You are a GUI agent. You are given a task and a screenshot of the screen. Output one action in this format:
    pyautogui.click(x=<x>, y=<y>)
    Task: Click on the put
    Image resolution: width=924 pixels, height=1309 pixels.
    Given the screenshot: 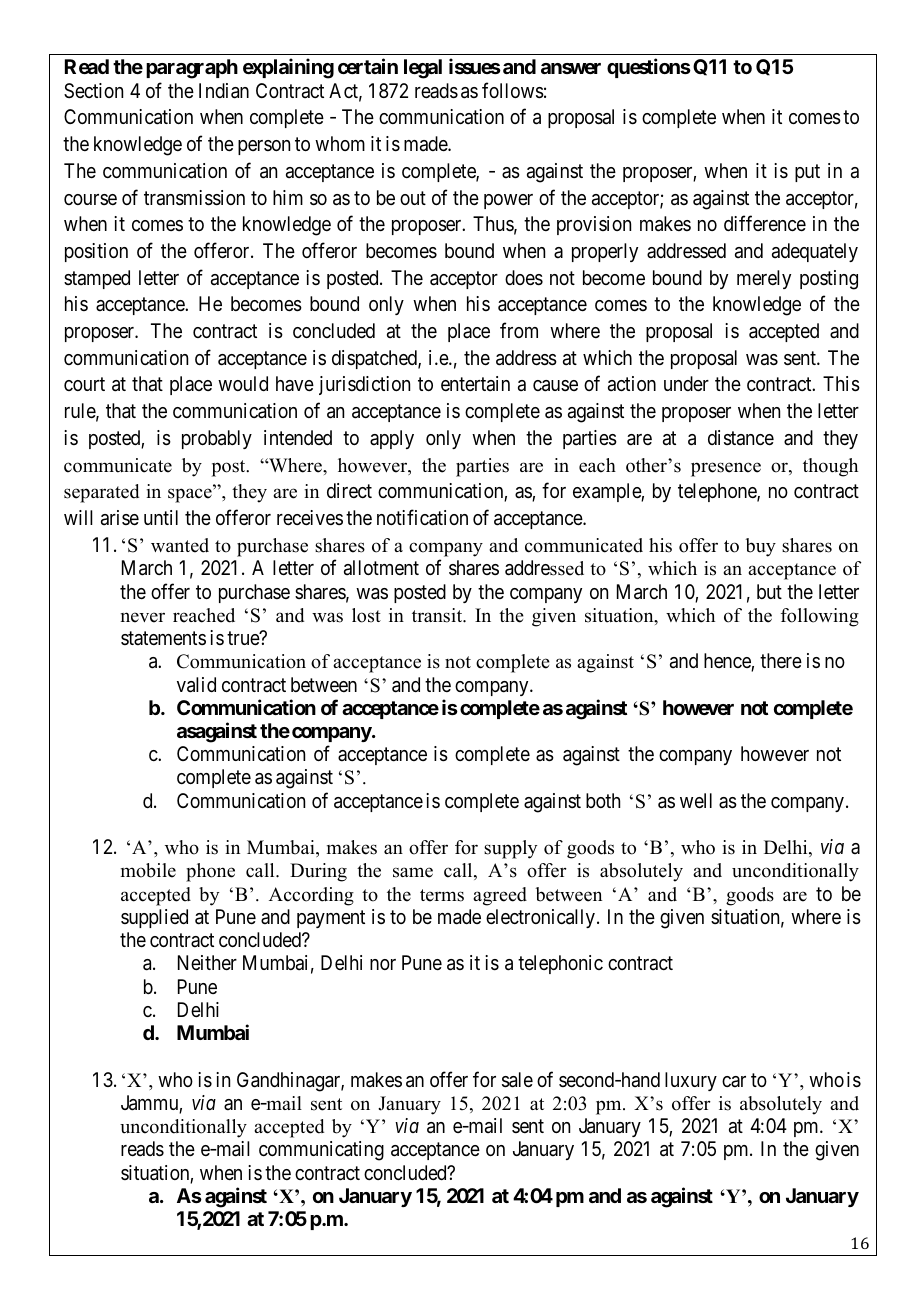 What is the action you would take?
    pyautogui.click(x=807, y=173)
